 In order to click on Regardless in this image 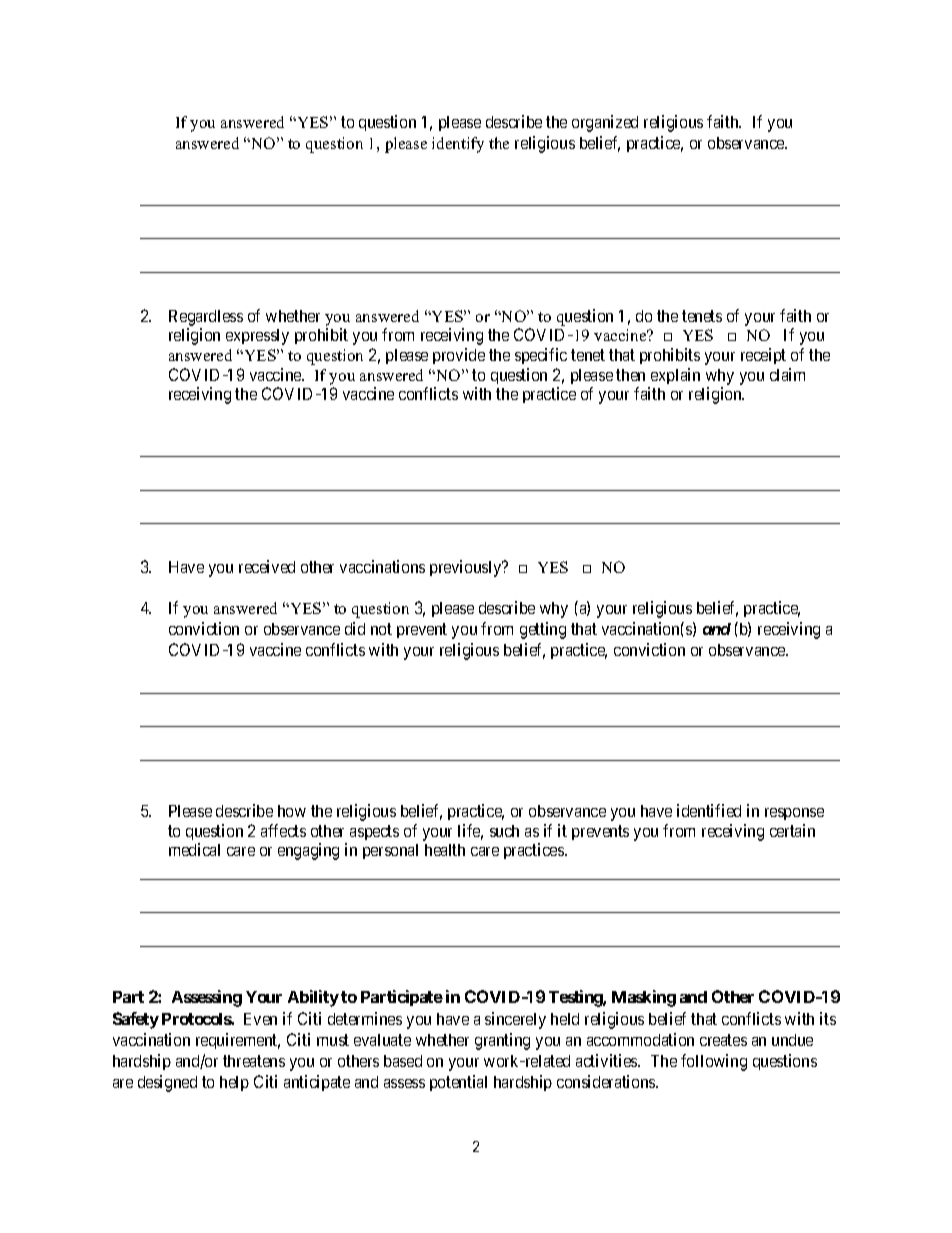, I will do `click(206, 318)`.
